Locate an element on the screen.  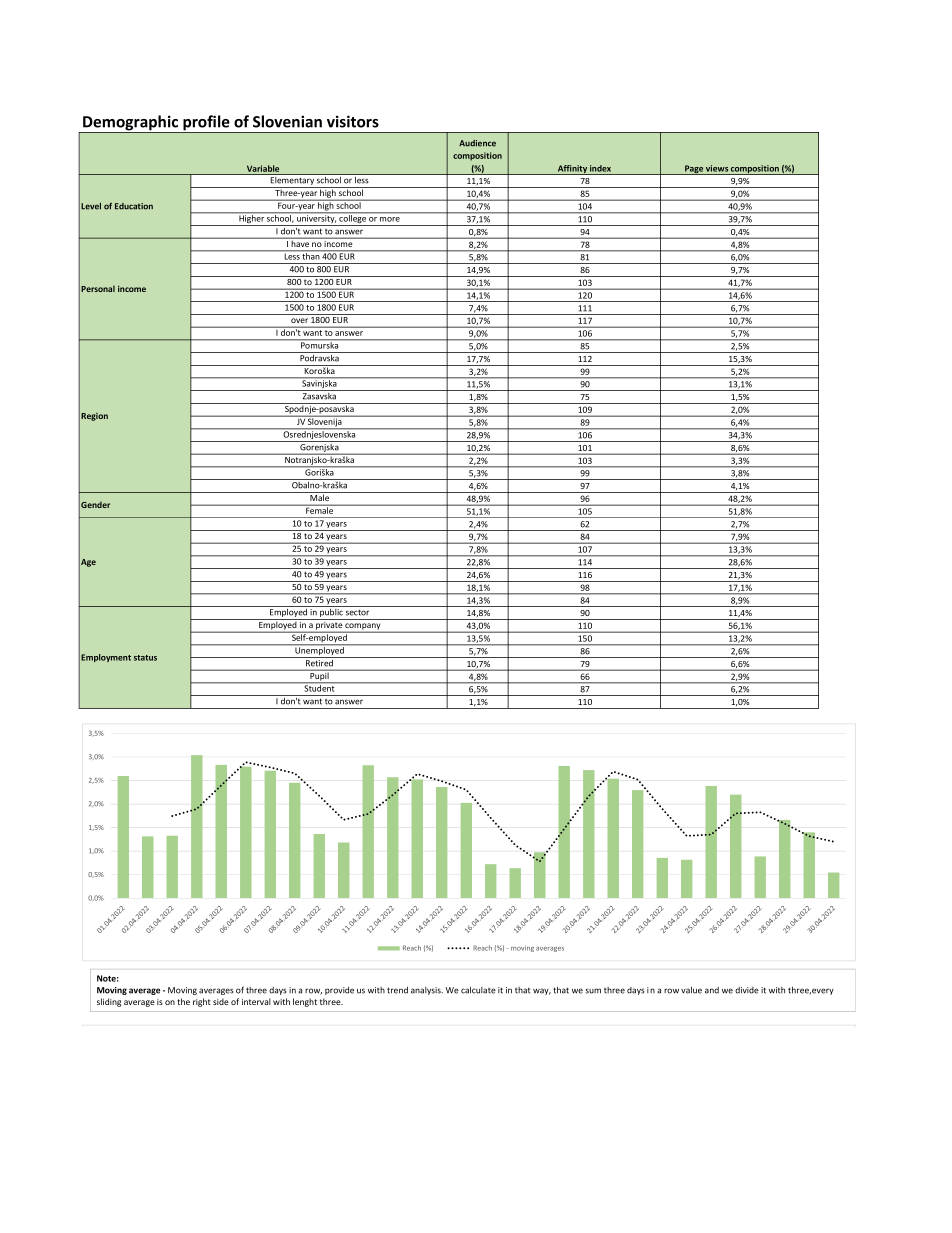
Audience is located at coordinates (477, 143).
